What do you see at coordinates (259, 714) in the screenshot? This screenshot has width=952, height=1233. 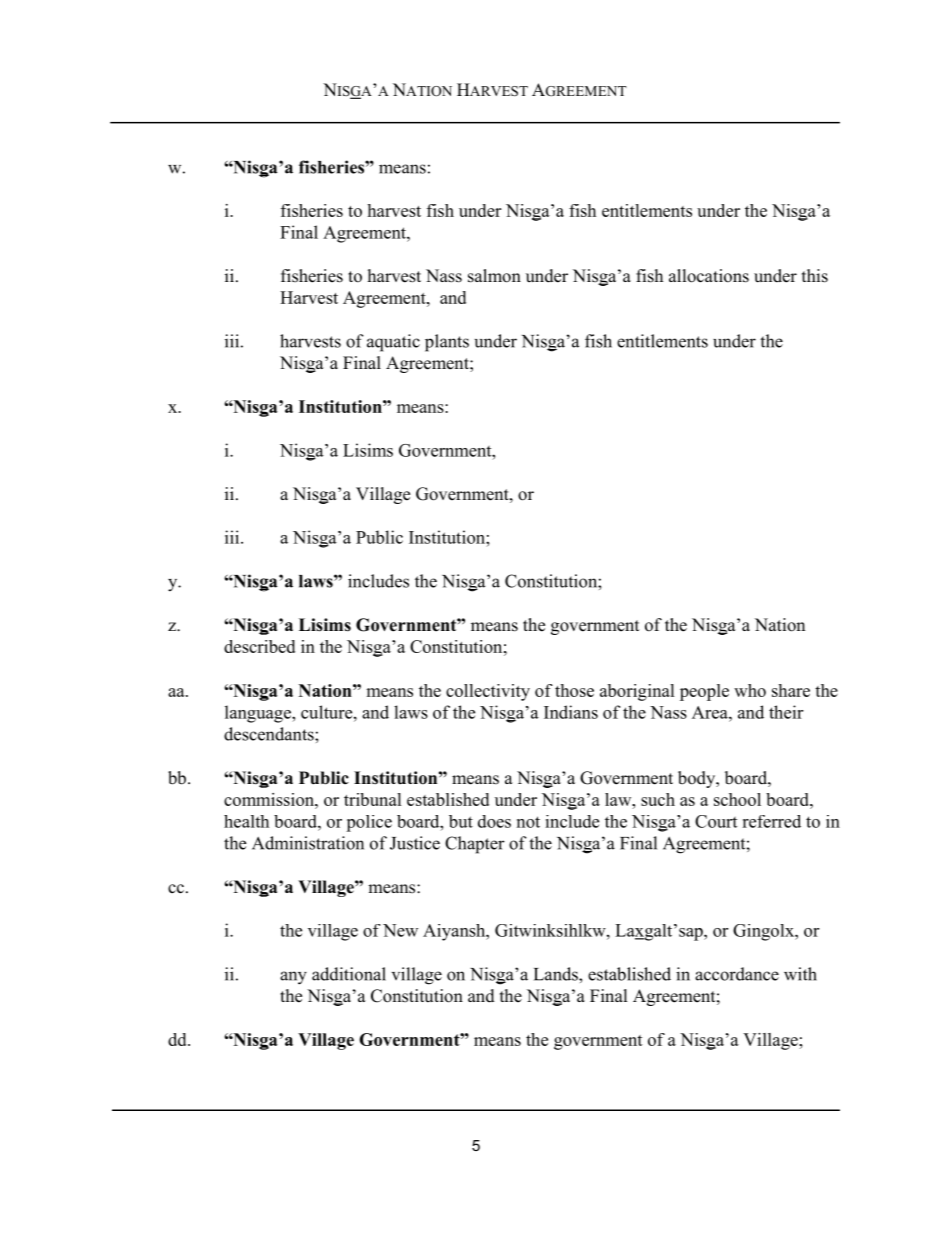 I see `language` at bounding box center [259, 714].
